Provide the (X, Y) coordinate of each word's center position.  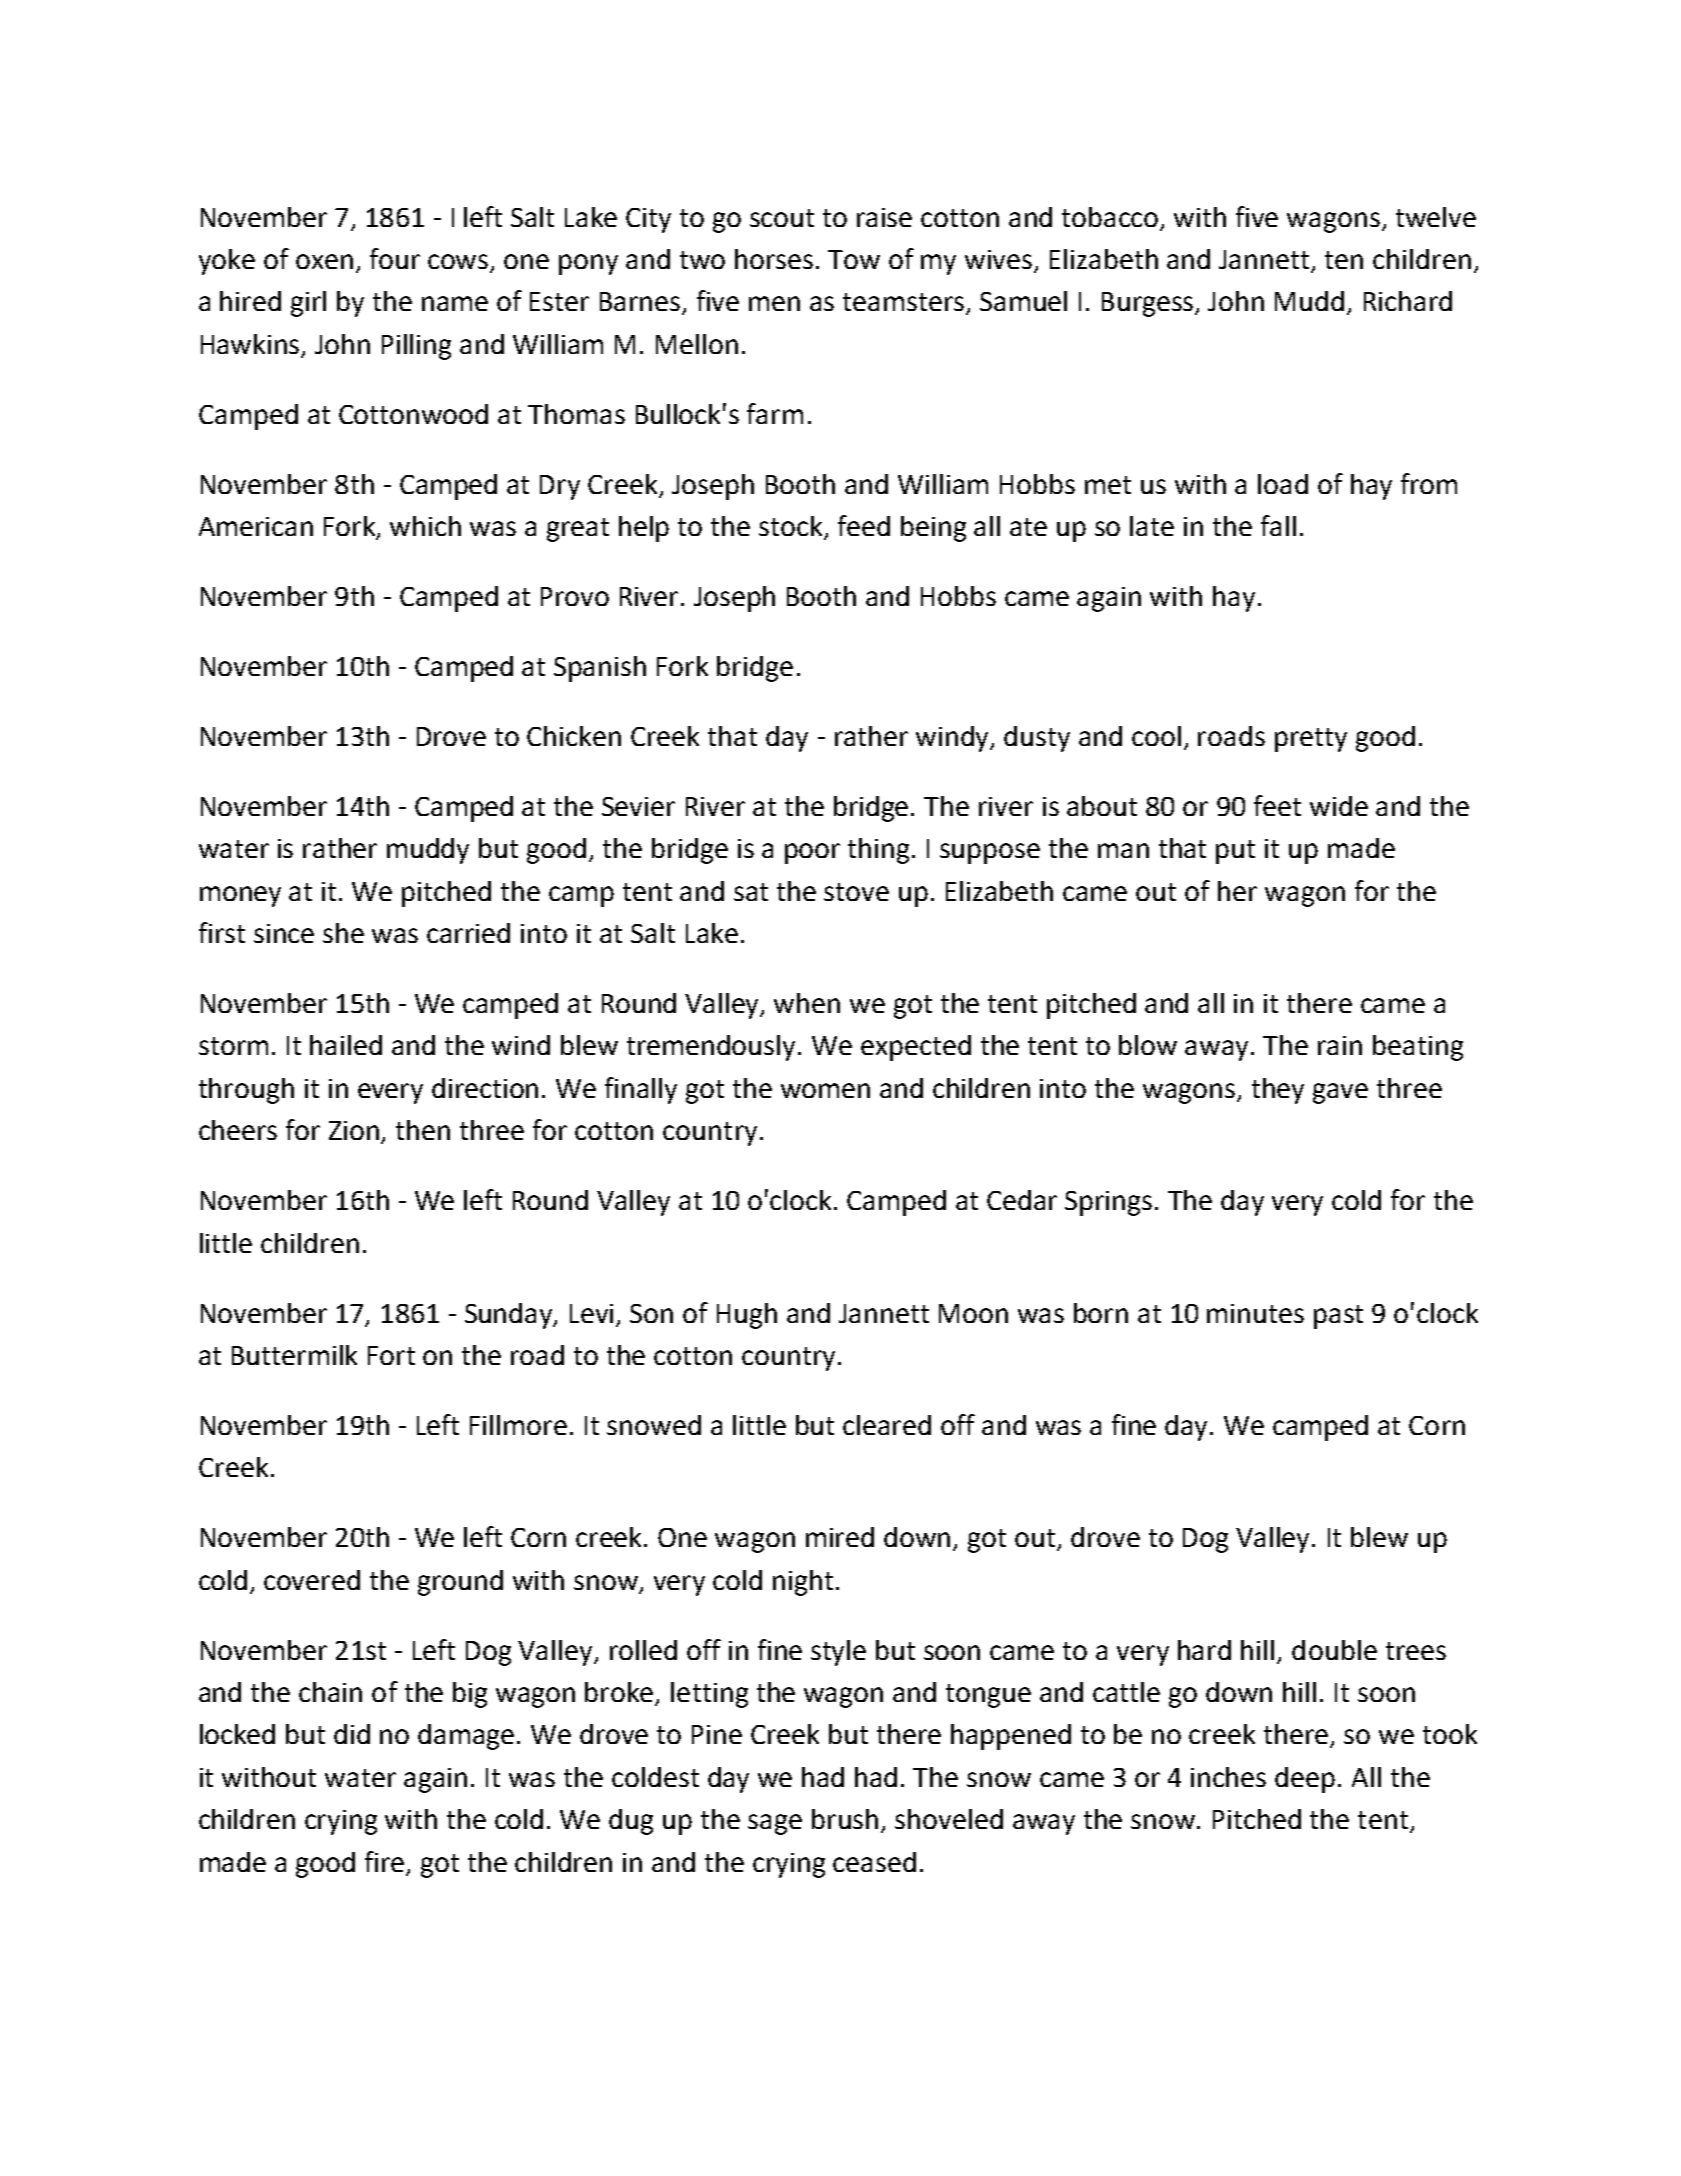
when (807, 1003)
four (395, 258)
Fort (391, 1355)
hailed (346, 1045)
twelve (1436, 217)
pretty (1311, 740)
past (1338, 1317)
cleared (887, 1425)
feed (864, 525)
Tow (854, 259)
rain (1340, 1045)
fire (384, 1861)
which (425, 526)
